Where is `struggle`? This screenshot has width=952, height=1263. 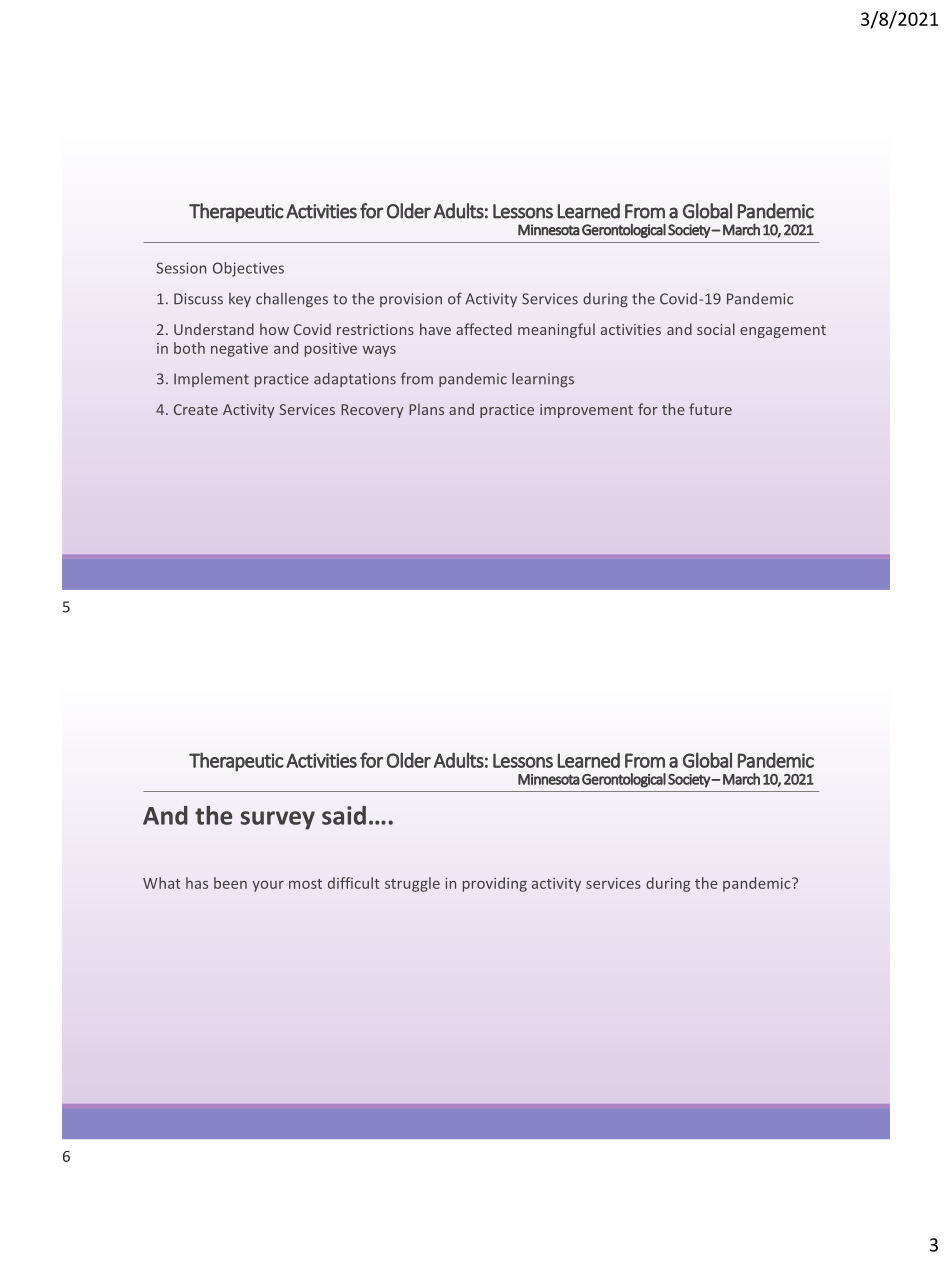 struggle is located at coordinates (412, 884).
